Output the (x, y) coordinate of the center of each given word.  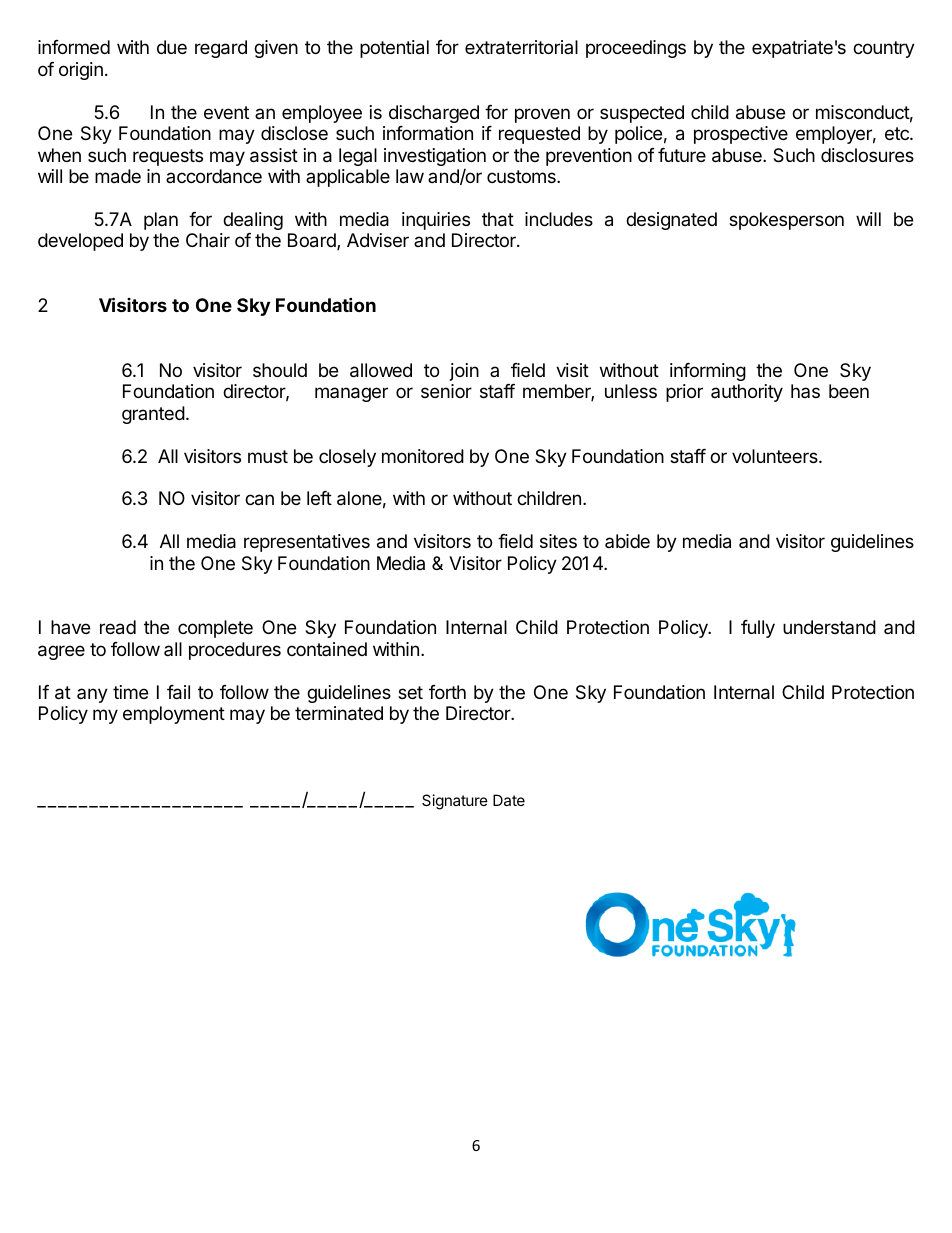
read (118, 627)
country (884, 49)
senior (446, 391)
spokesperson (786, 221)
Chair (208, 240)
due (172, 47)
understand (829, 627)
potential (394, 49)
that (498, 219)
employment (174, 715)
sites (558, 541)
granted (153, 415)
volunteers (776, 456)
